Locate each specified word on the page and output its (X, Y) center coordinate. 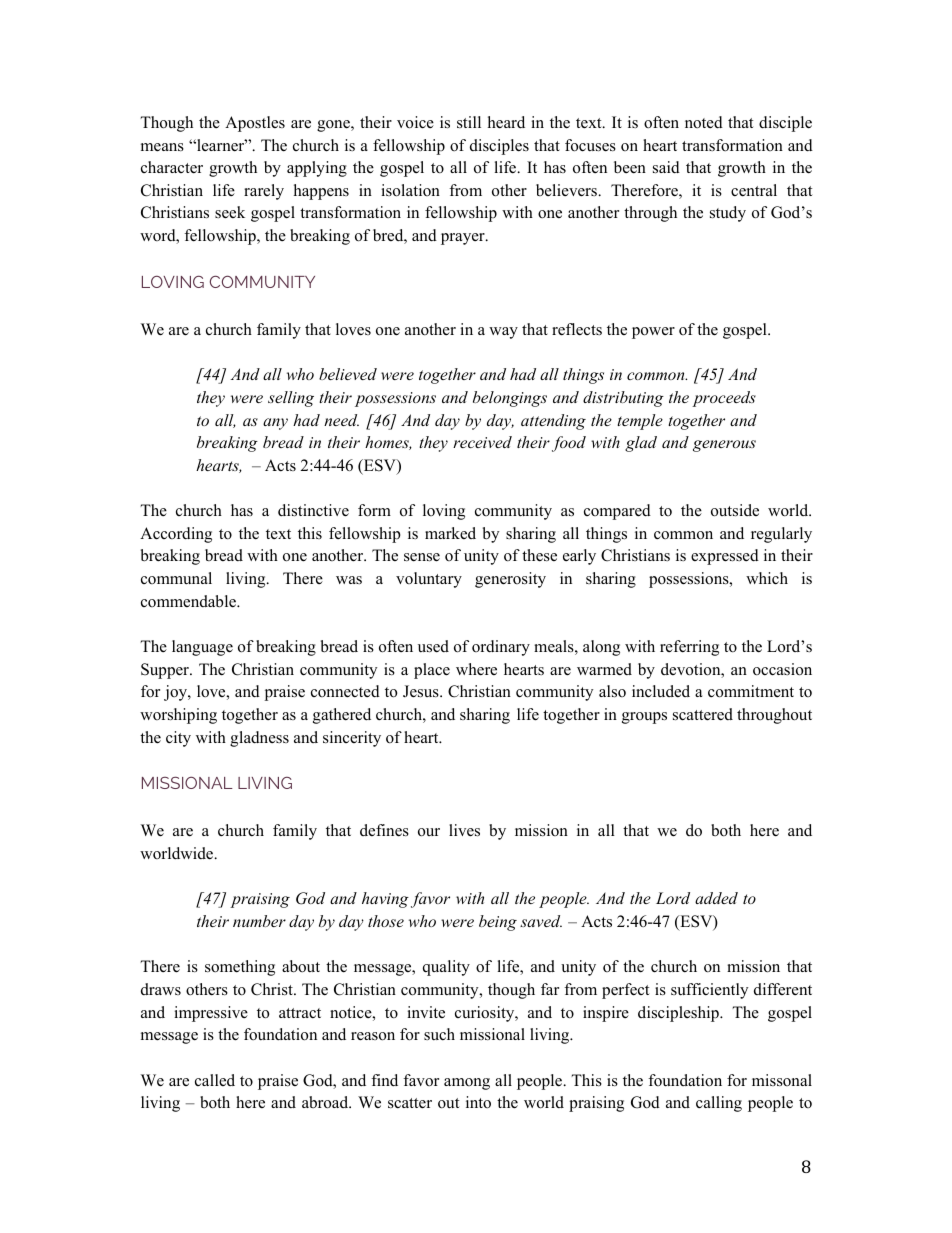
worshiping (178, 716)
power (653, 333)
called (215, 1080)
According (176, 535)
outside (735, 510)
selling (291, 399)
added (716, 898)
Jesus (422, 691)
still (469, 122)
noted (704, 122)
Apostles (255, 124)
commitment (751, 691)
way (503, 333)
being (498, 923)
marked (450, 533)
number (259, 921)
